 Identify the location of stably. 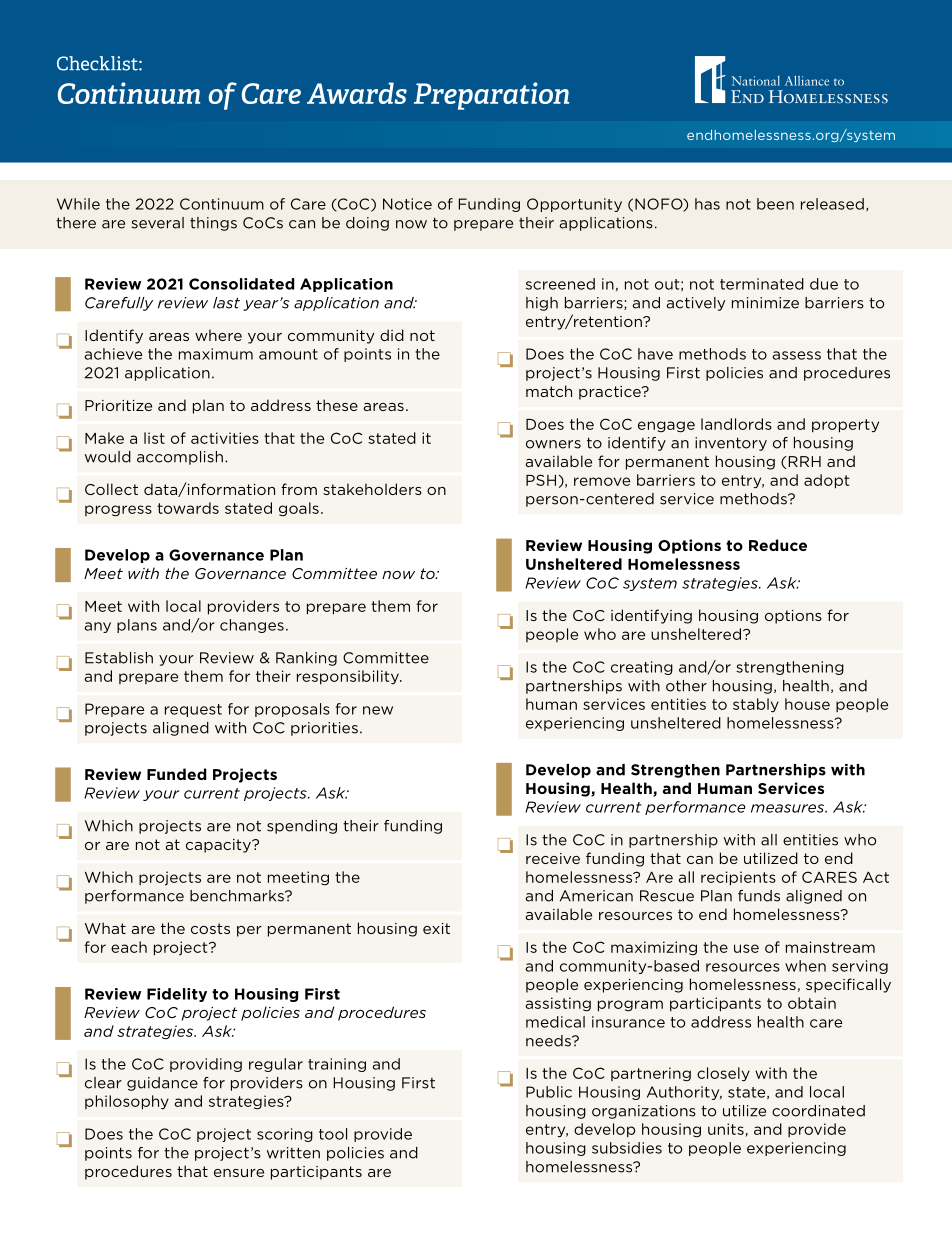
(756, 705).
